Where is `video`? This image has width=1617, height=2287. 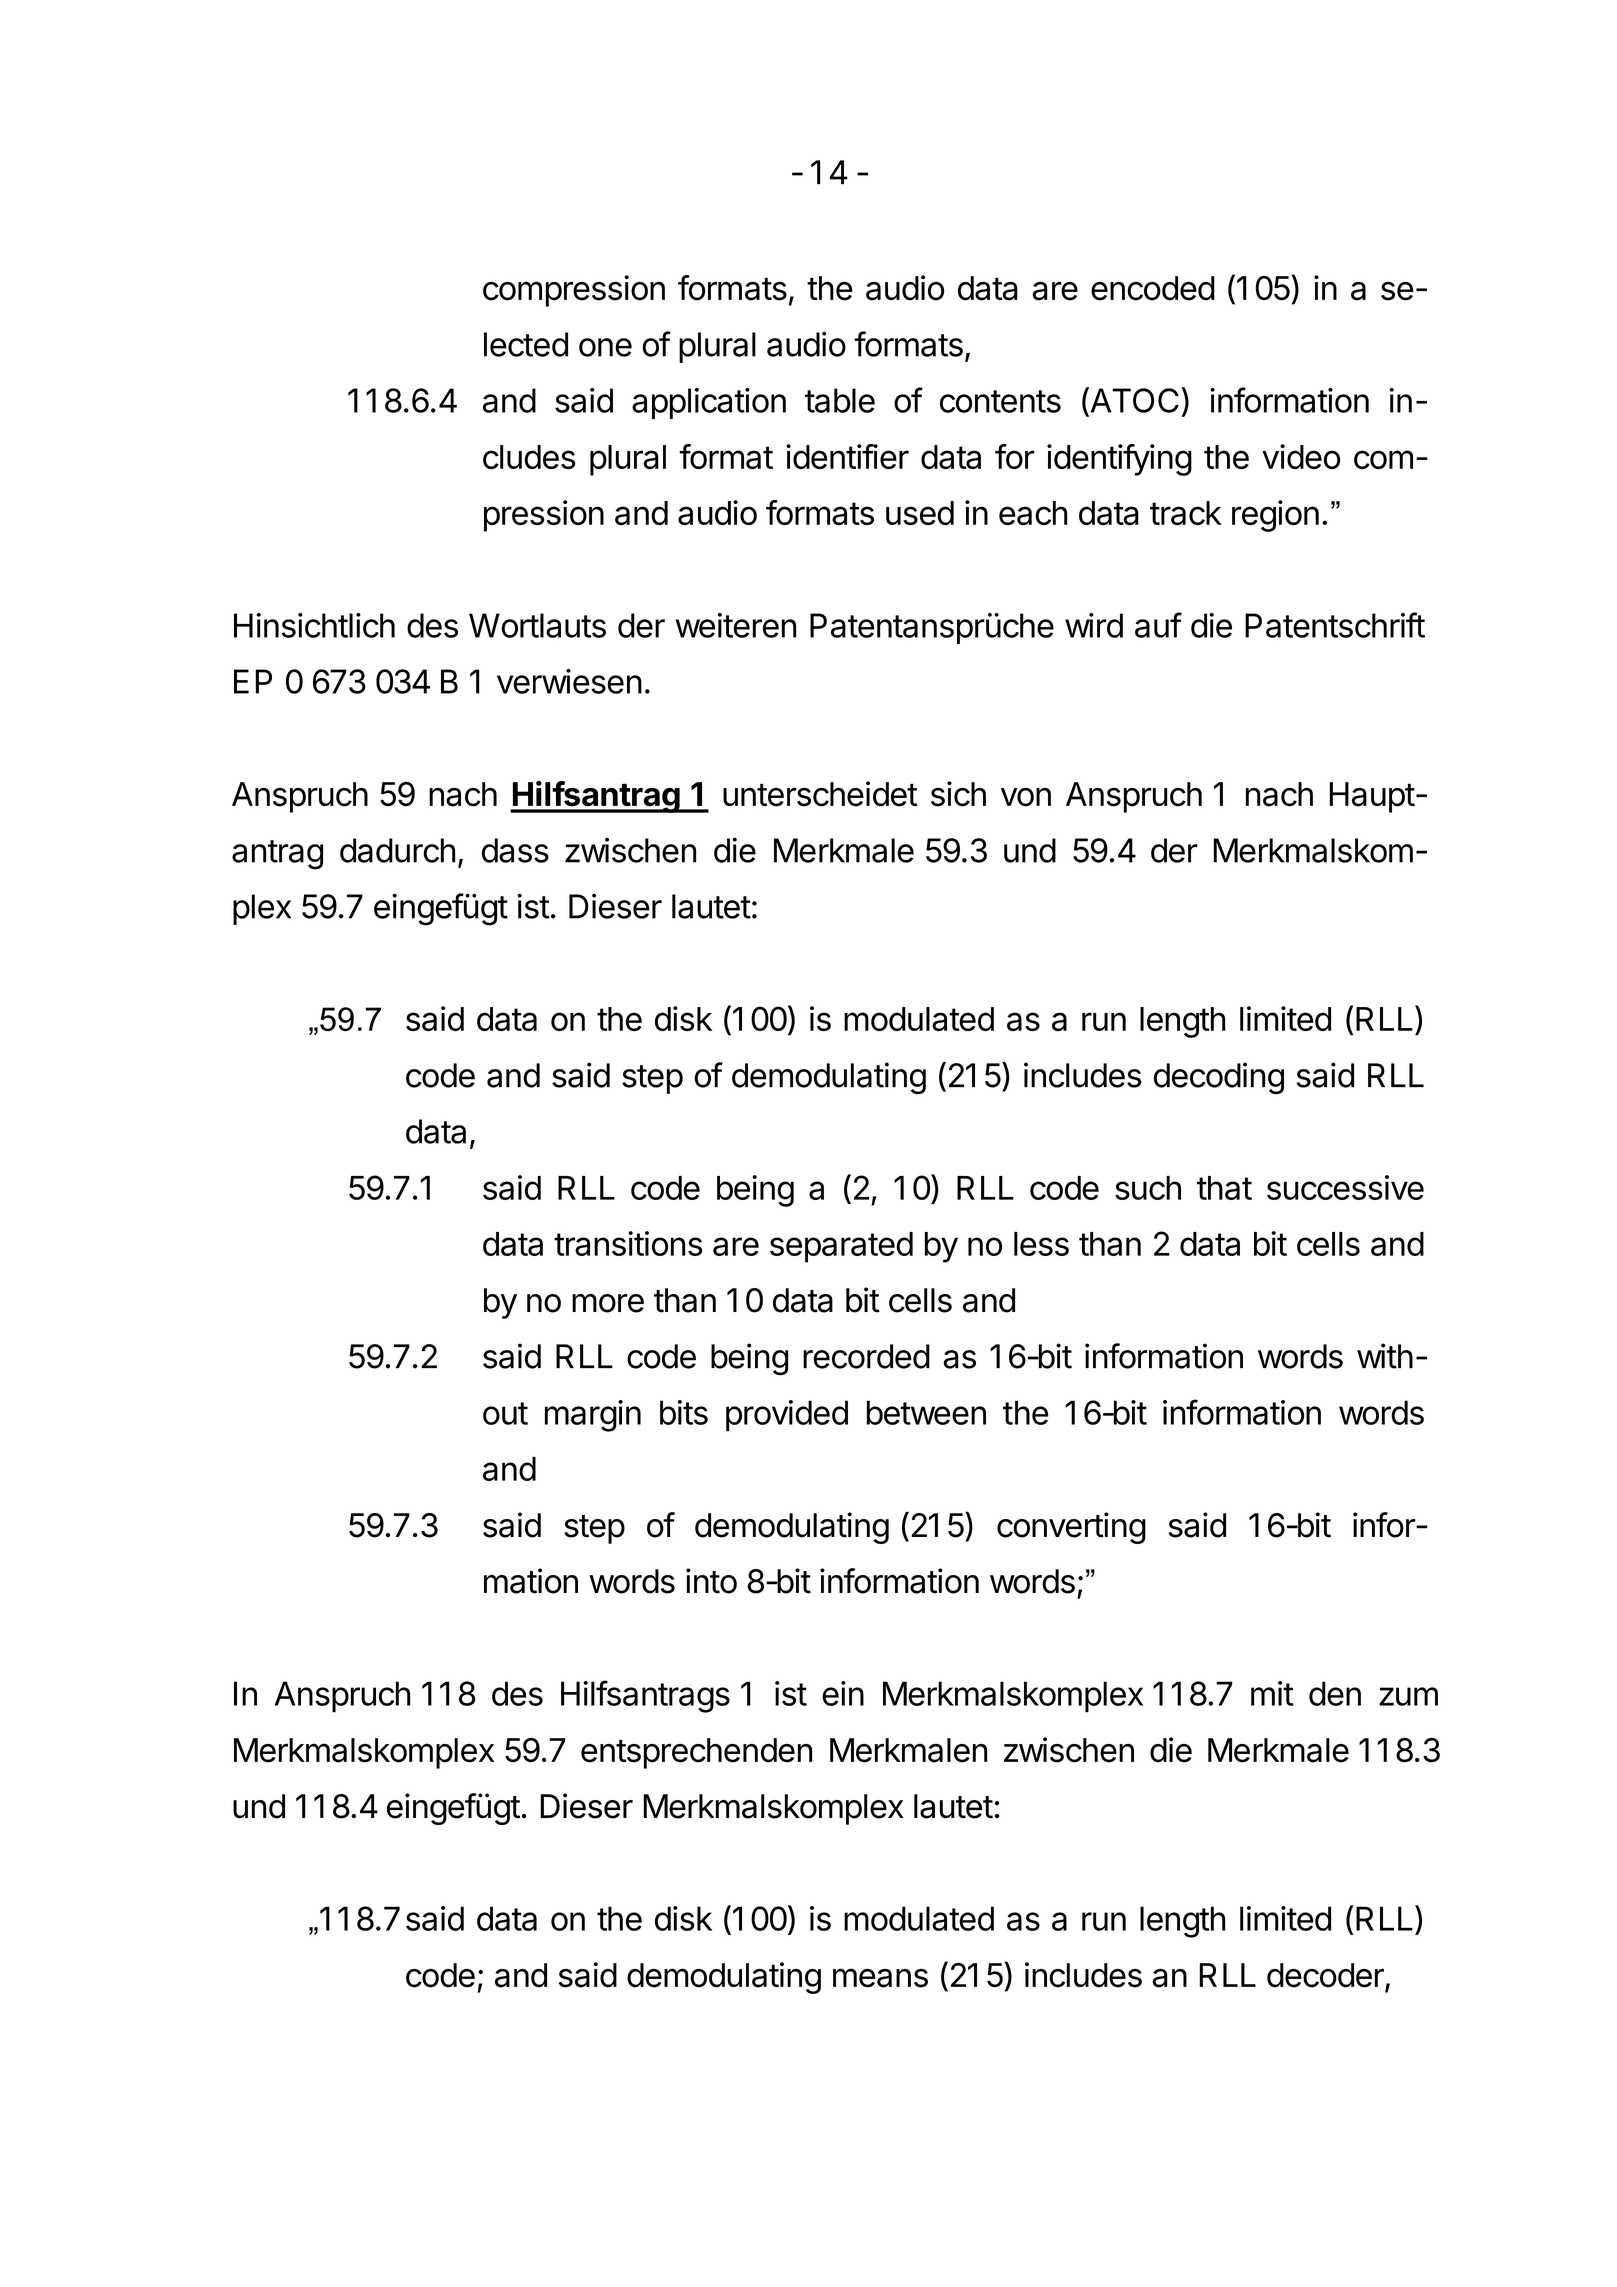
video is located at coordinates (1301, 456).
